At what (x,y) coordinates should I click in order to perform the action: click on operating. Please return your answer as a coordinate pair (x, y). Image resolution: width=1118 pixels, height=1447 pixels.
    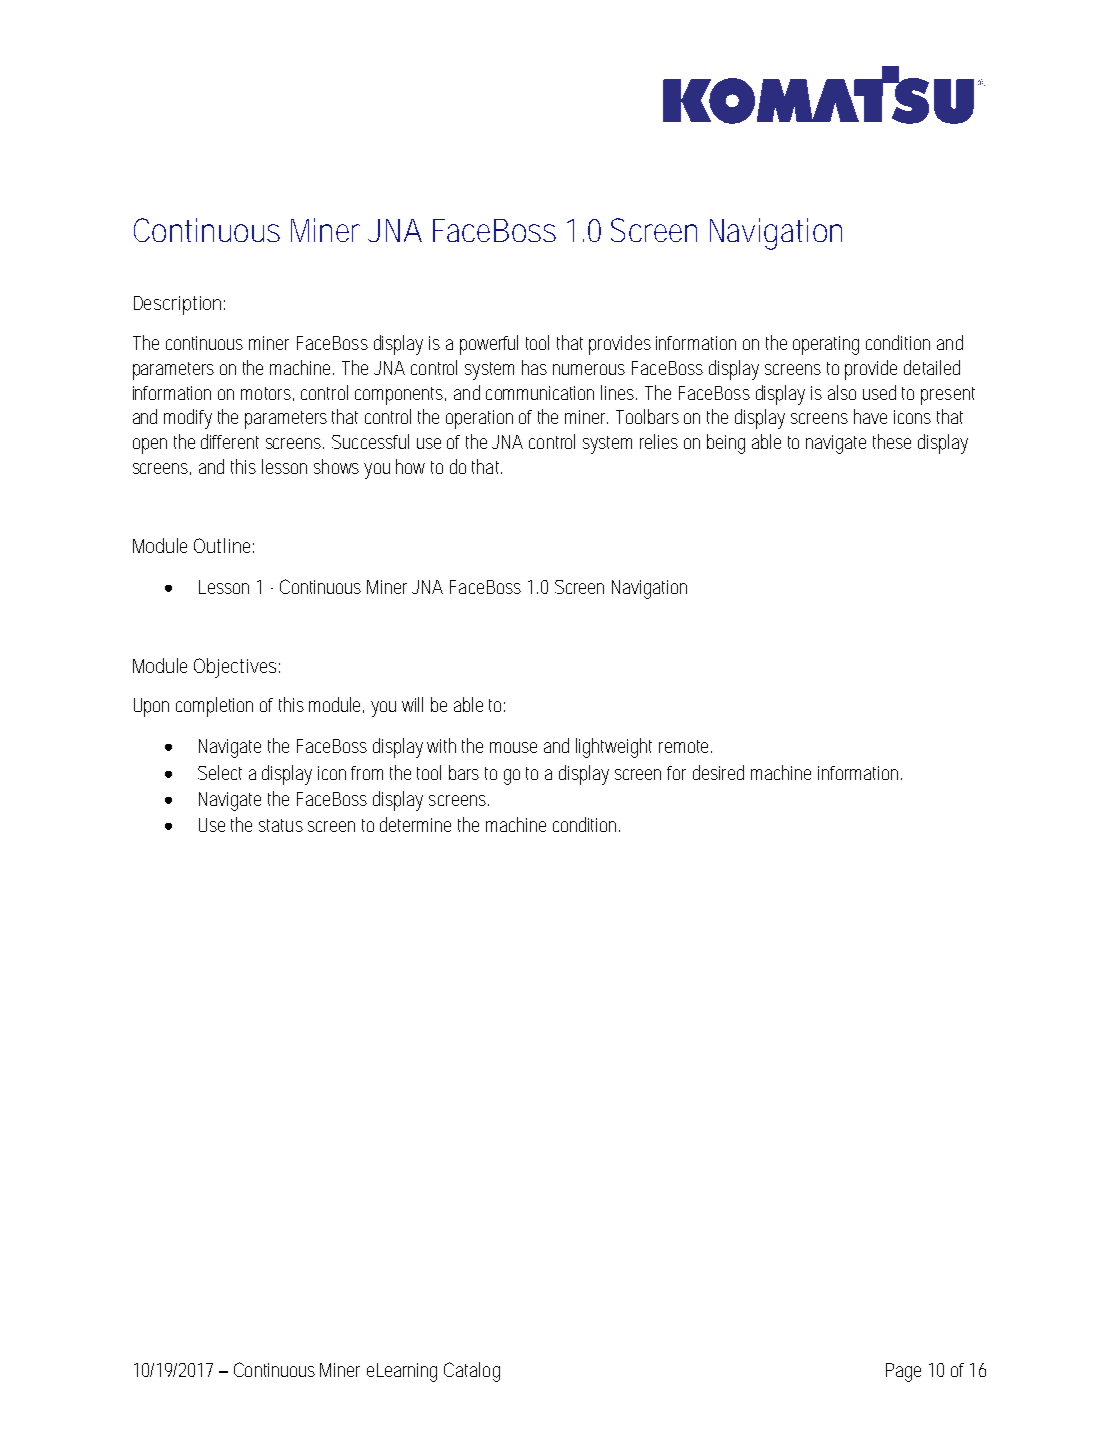
    Looking at the image, I should click on (826, 345).
